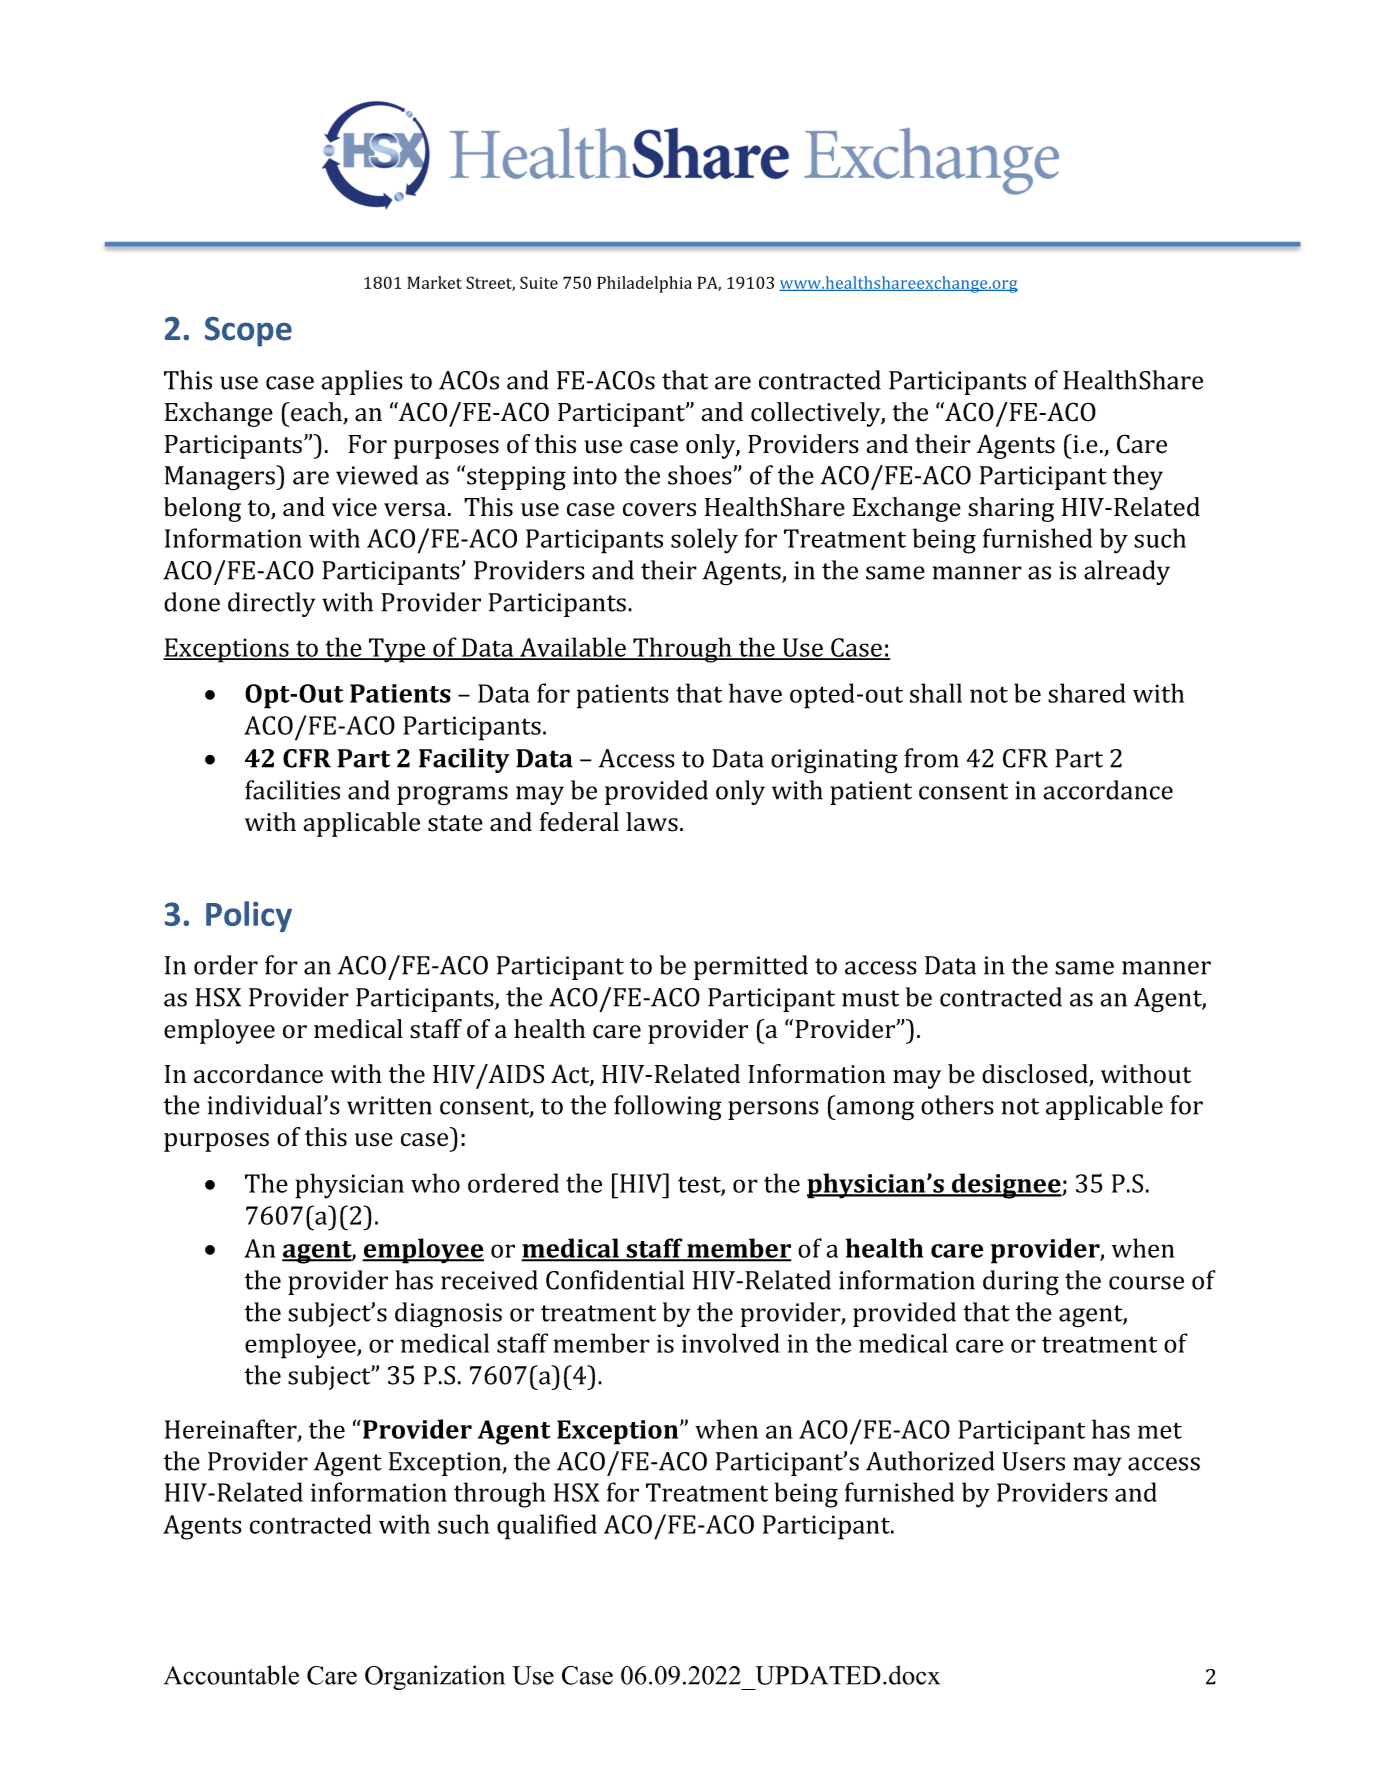  Describe the element at coordinates (292, 790) in the screenshot. I see `facilities` at that location.
